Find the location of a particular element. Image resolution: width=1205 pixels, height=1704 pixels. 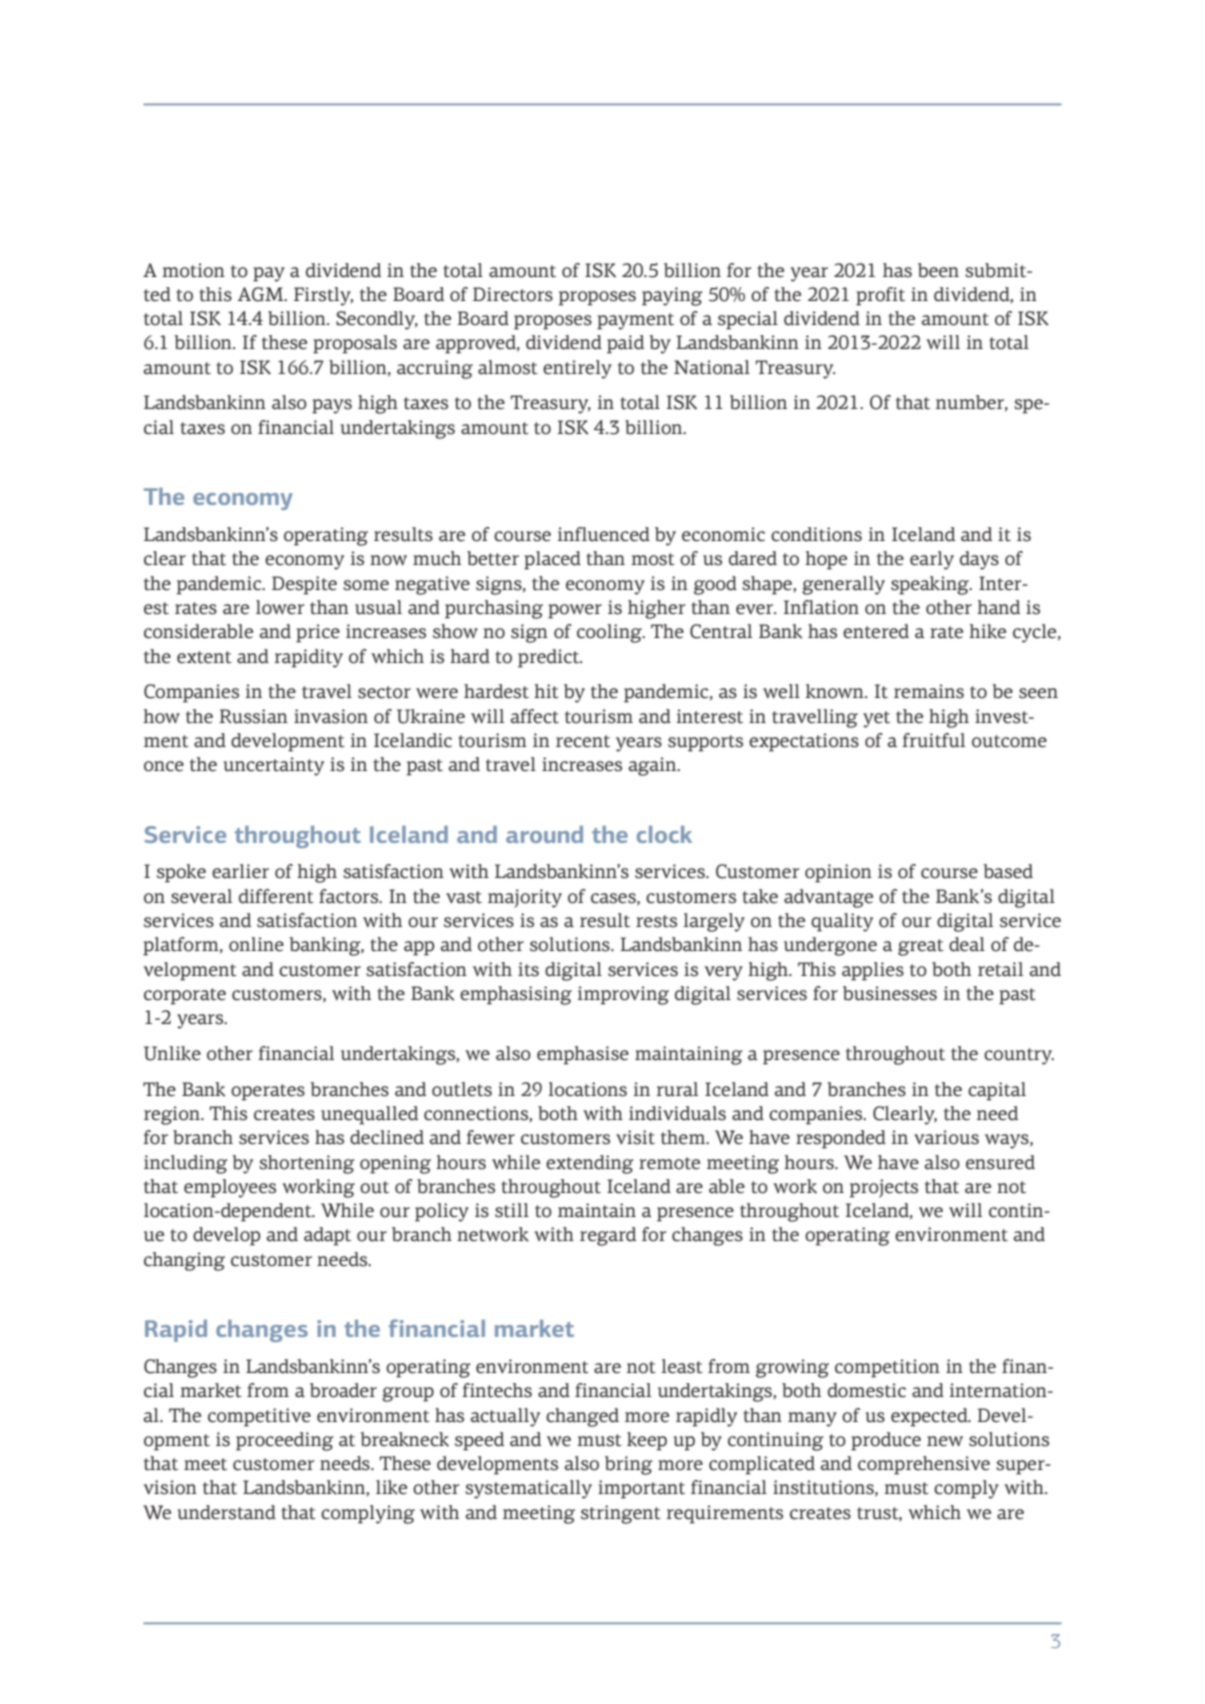

proceeding is located at coordinates (284, 1441).
